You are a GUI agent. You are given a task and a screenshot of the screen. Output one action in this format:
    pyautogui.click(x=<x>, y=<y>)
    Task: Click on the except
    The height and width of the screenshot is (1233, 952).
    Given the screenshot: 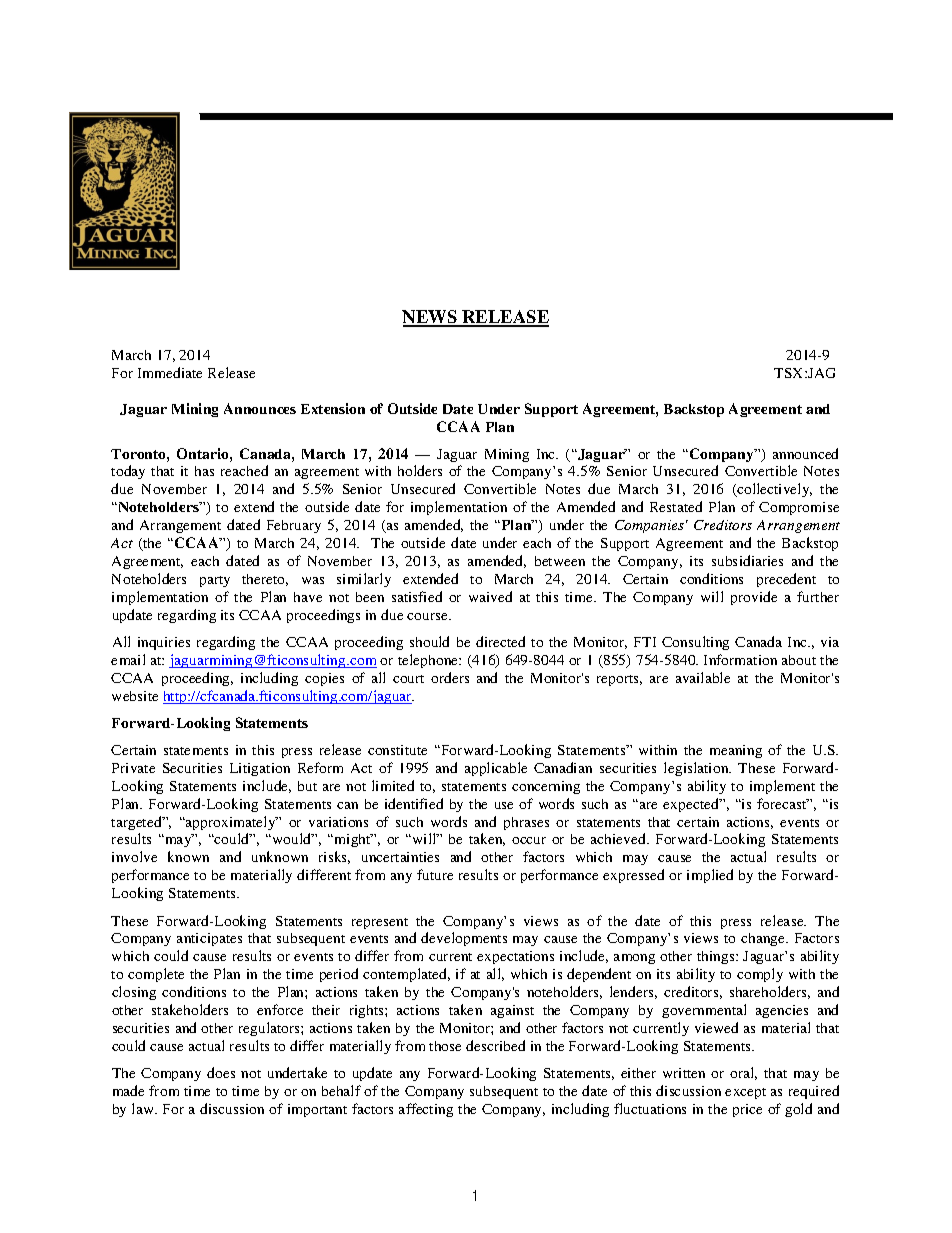 What is the action you would take?
    pyautogui.click(x=745, y=1093)
